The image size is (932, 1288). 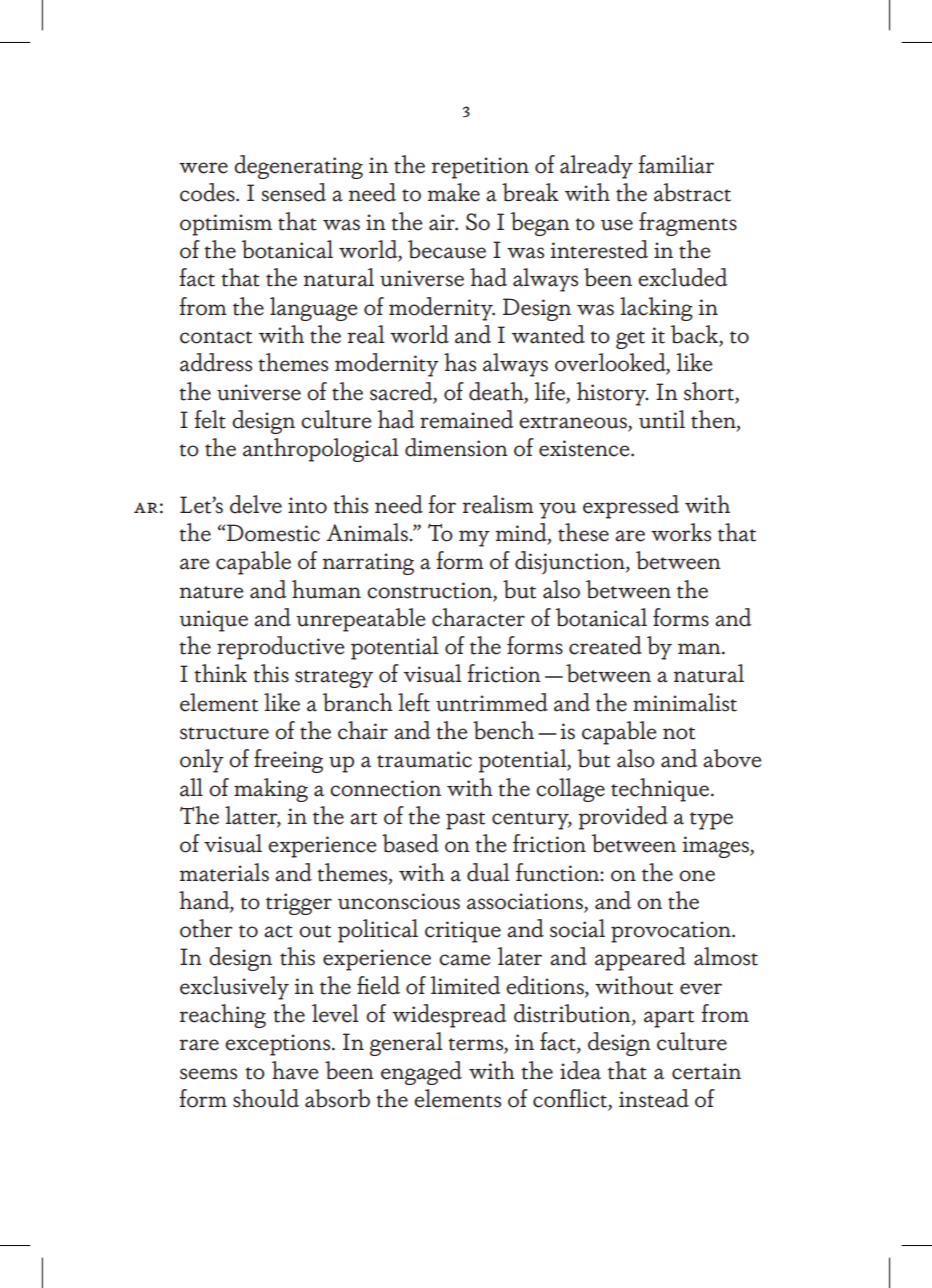 I want to click on materials, so click(x=224, y=872).
